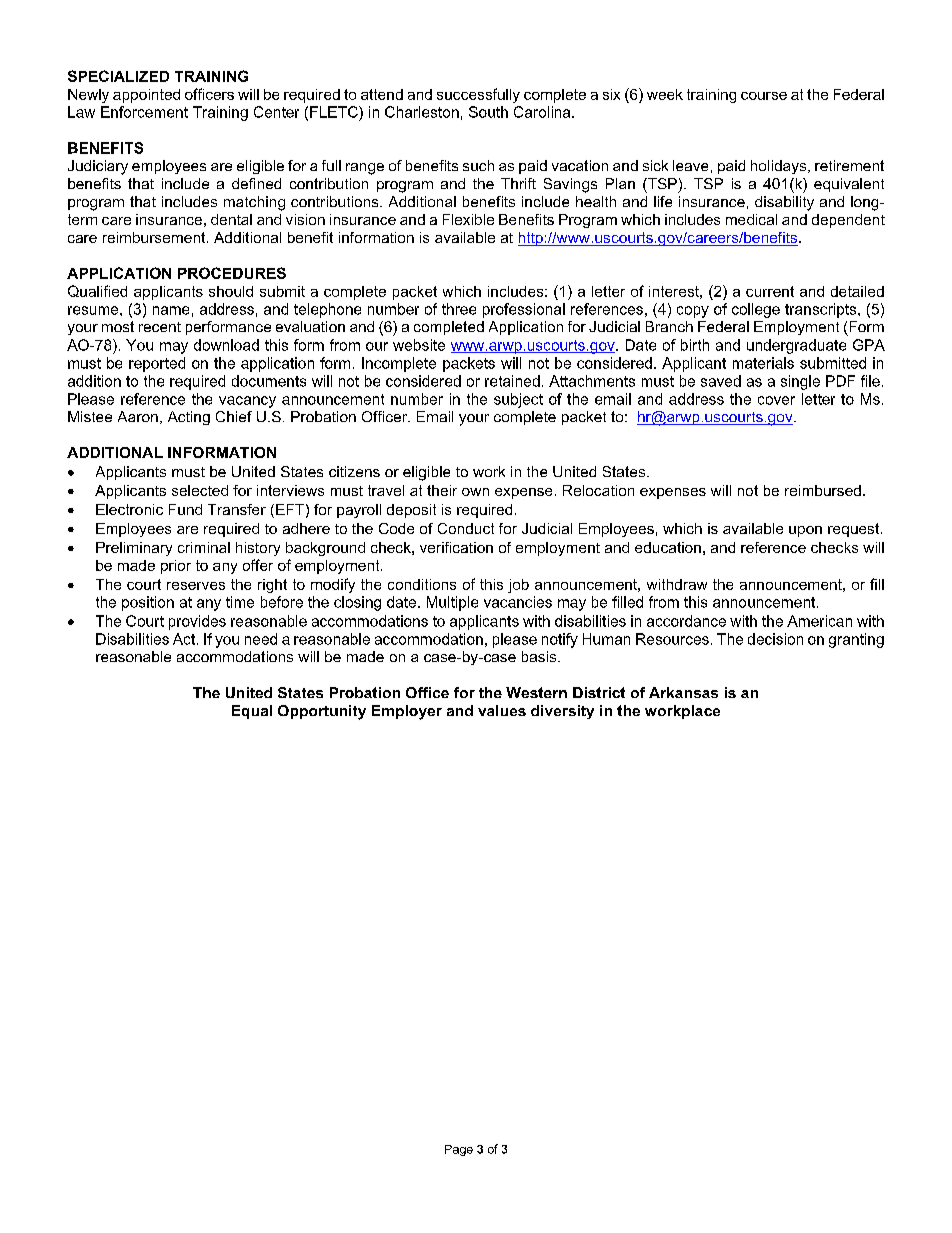 The image size is (952, 1233). I want to click on Equal, so click(252, 712).
